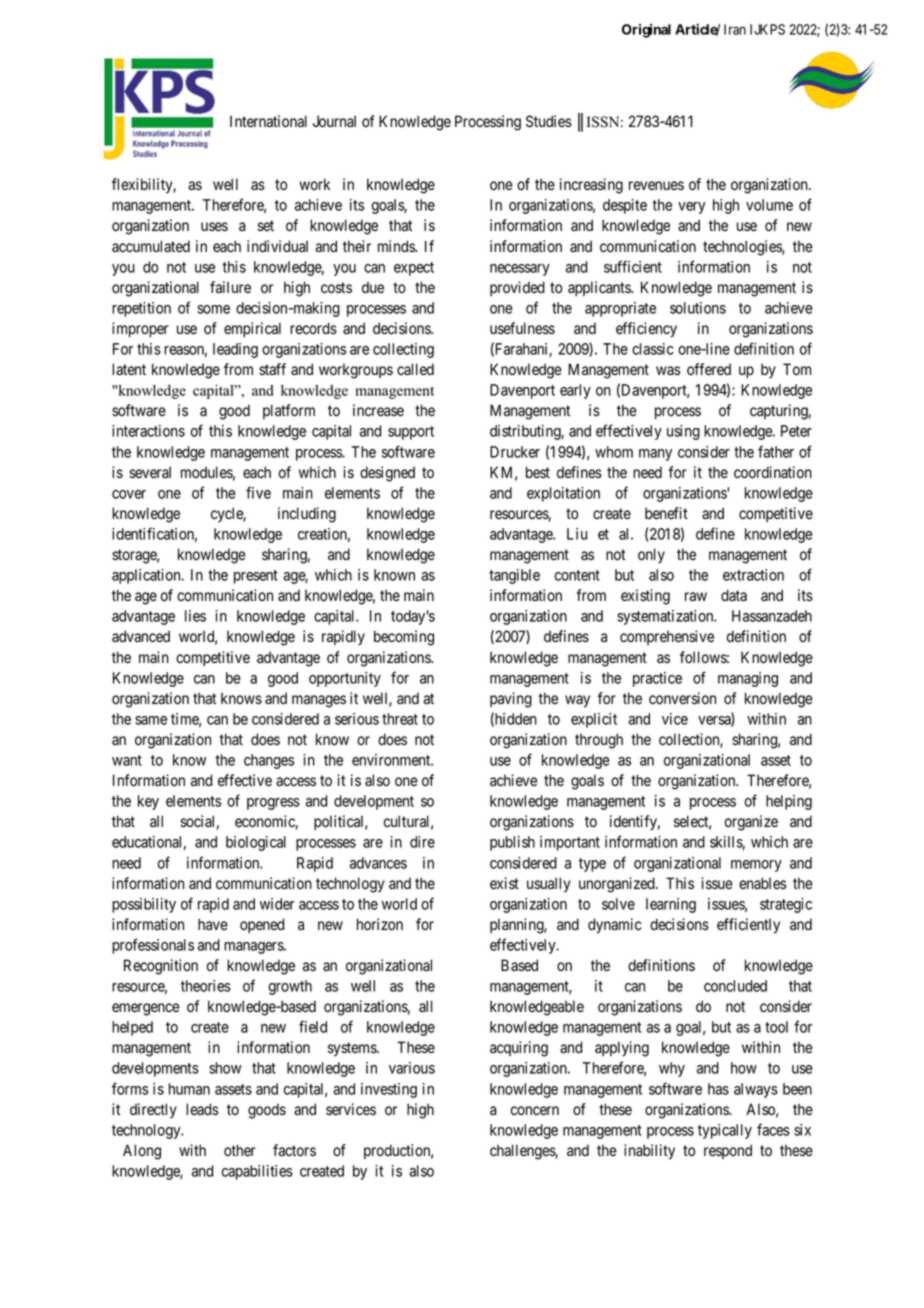  What do you see at coordinates (514, 576) in the screenshot?
I see `tangible` at bounding box center [514, 576].
